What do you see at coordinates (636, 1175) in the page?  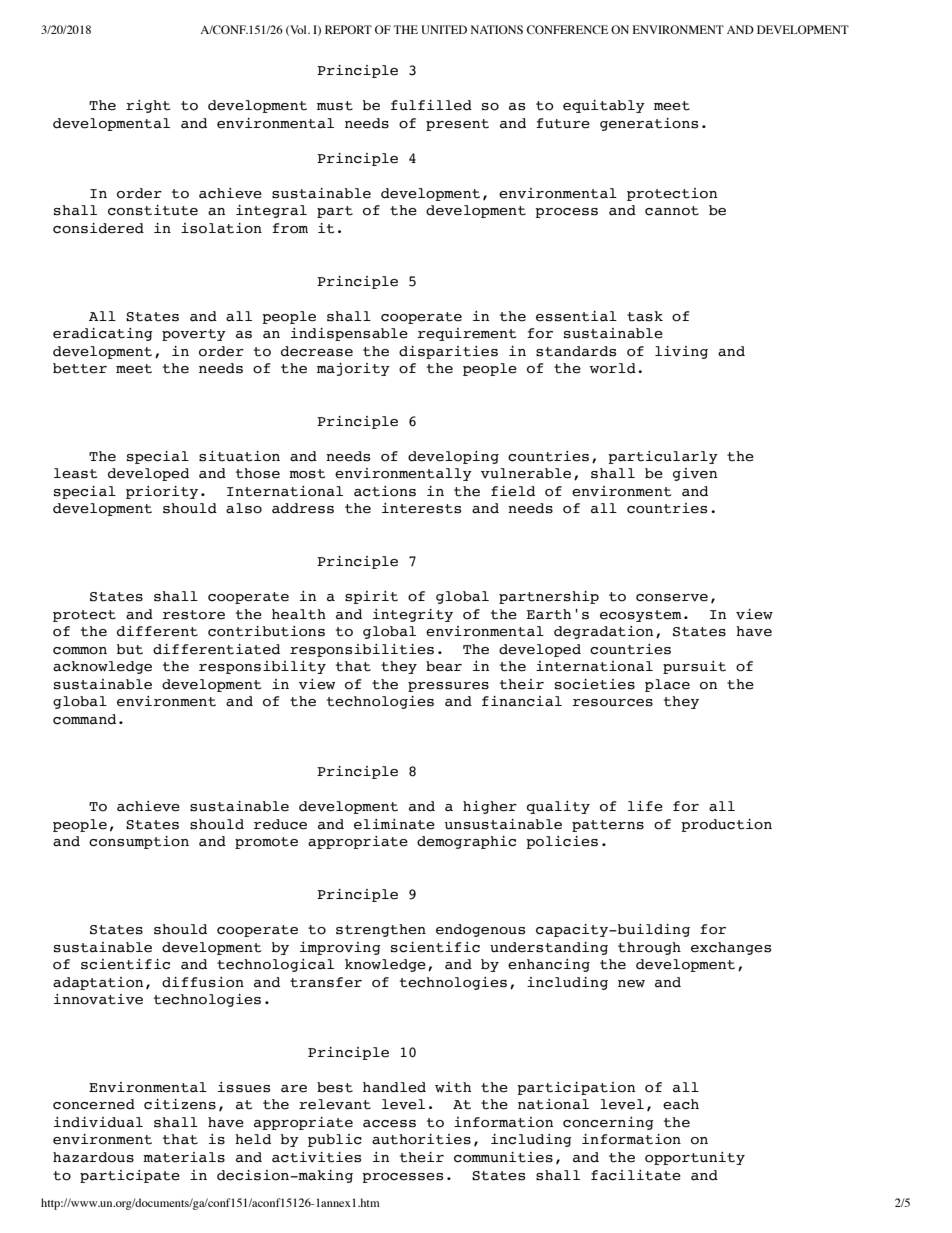 I see `facilitate` at bounding box center [636, 1175].
